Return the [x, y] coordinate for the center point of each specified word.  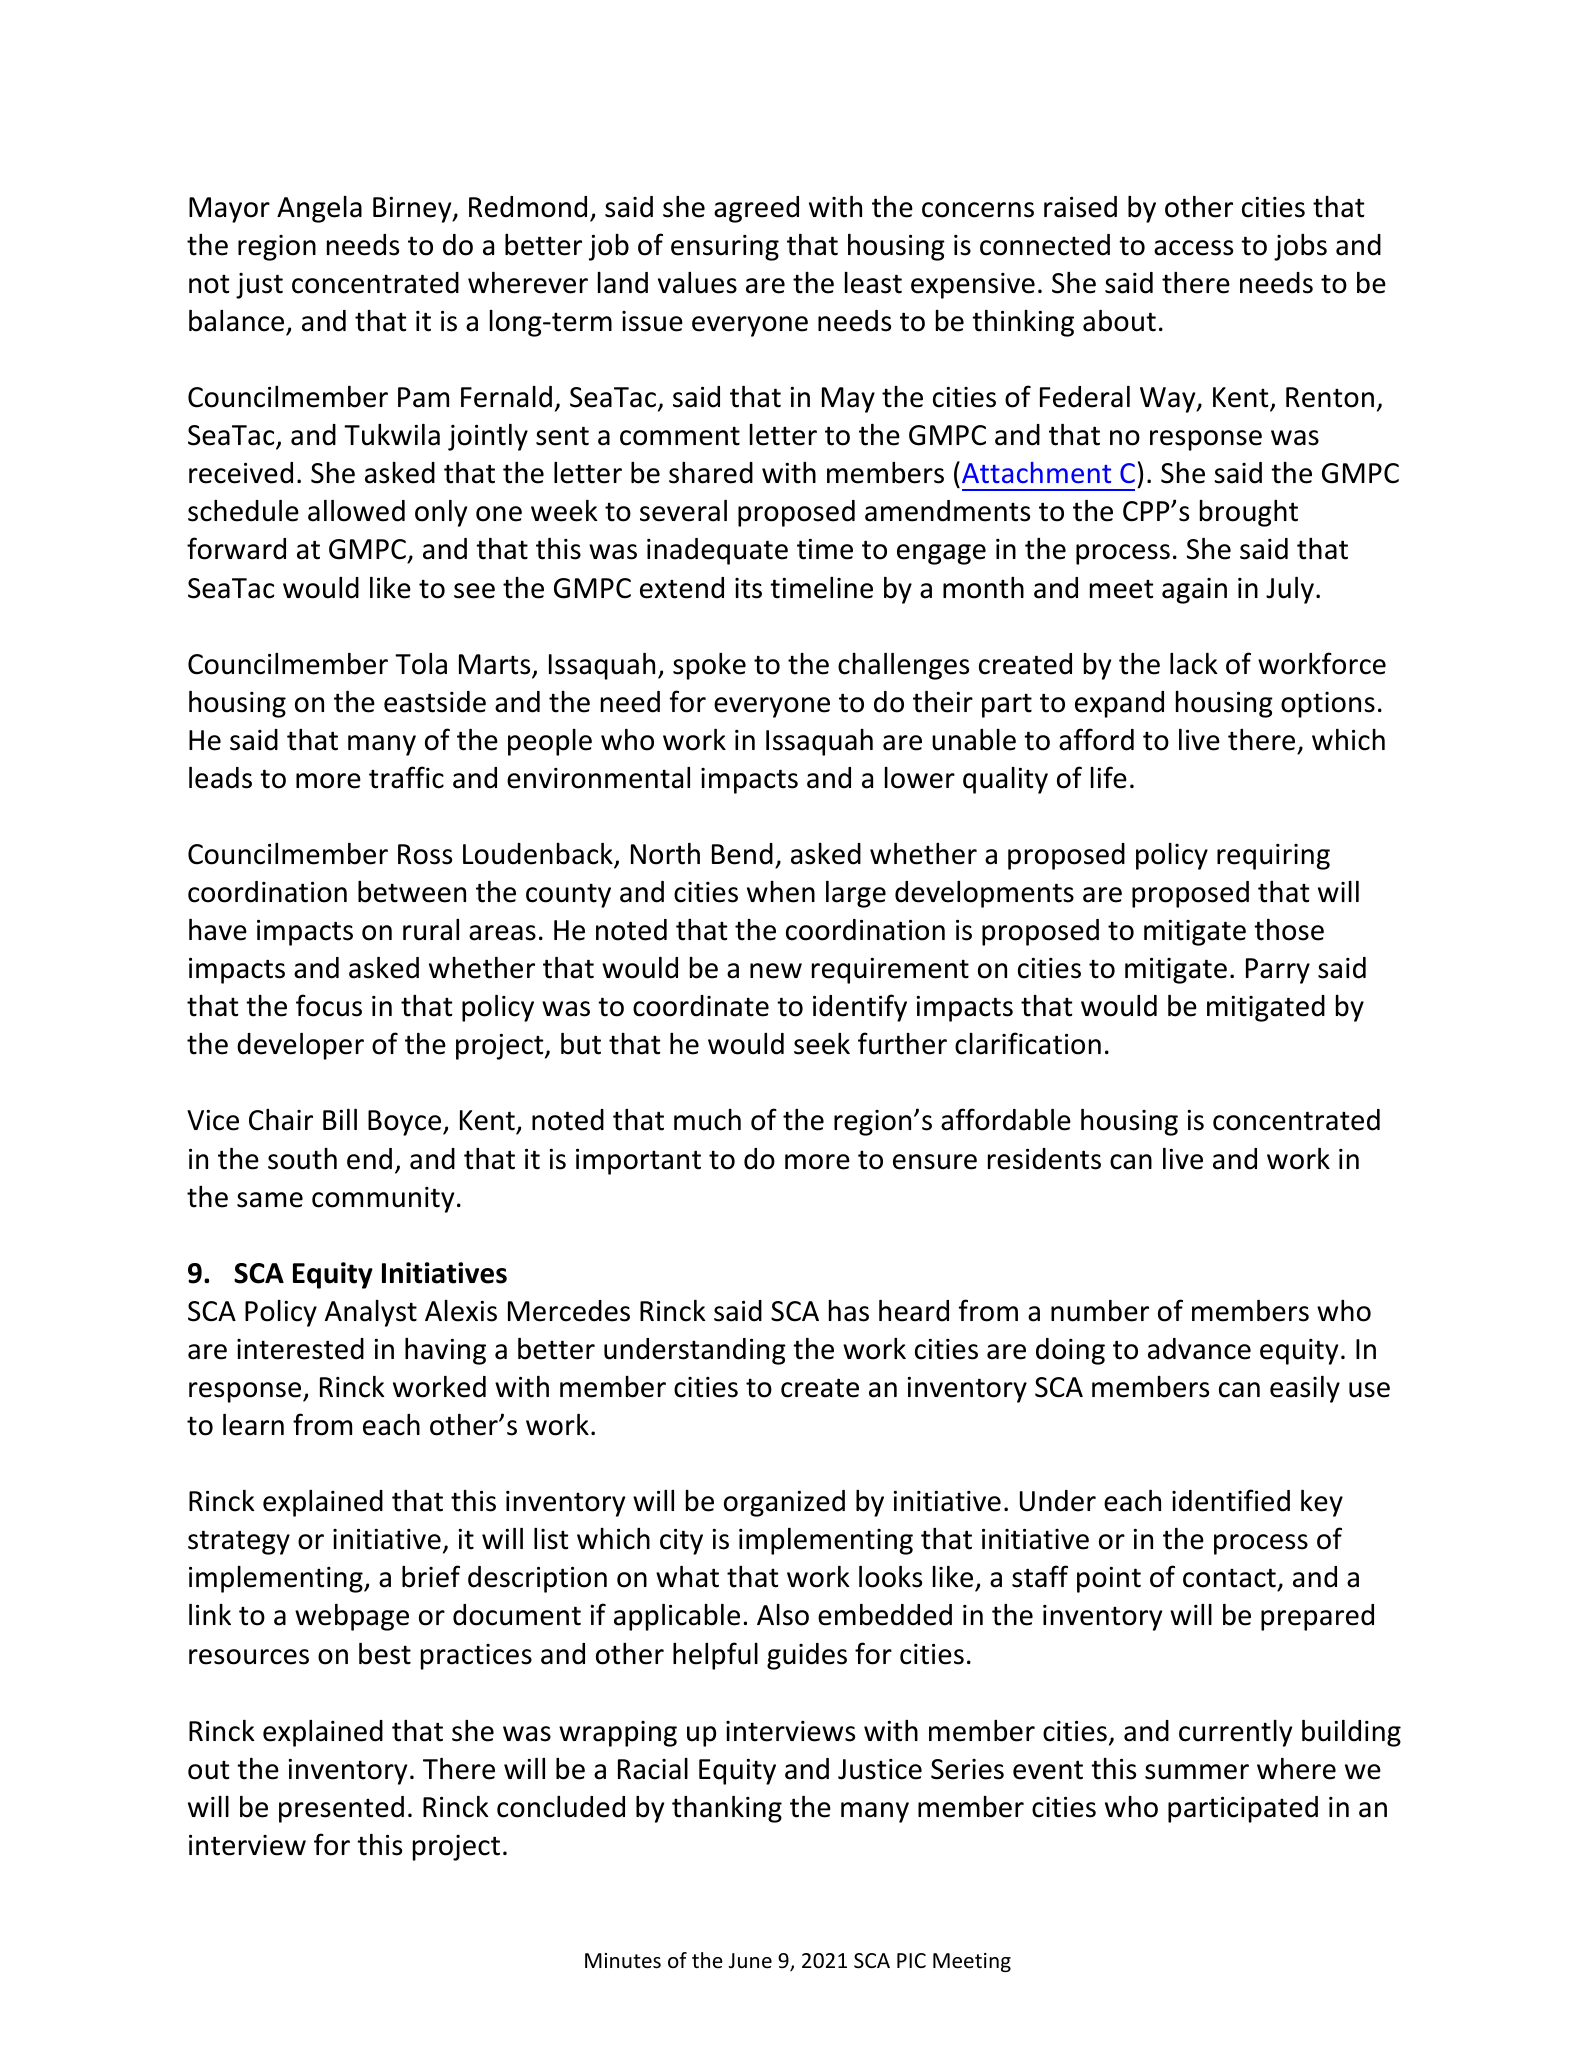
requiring [1273, 857]
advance [1199, 1349]
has [849, 1311]
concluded [561, 1807]
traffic [406, 777]
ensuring [725, 248]
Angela [319, 209]
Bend [742, 854]
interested [300, 1349]
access [1193, 248]
